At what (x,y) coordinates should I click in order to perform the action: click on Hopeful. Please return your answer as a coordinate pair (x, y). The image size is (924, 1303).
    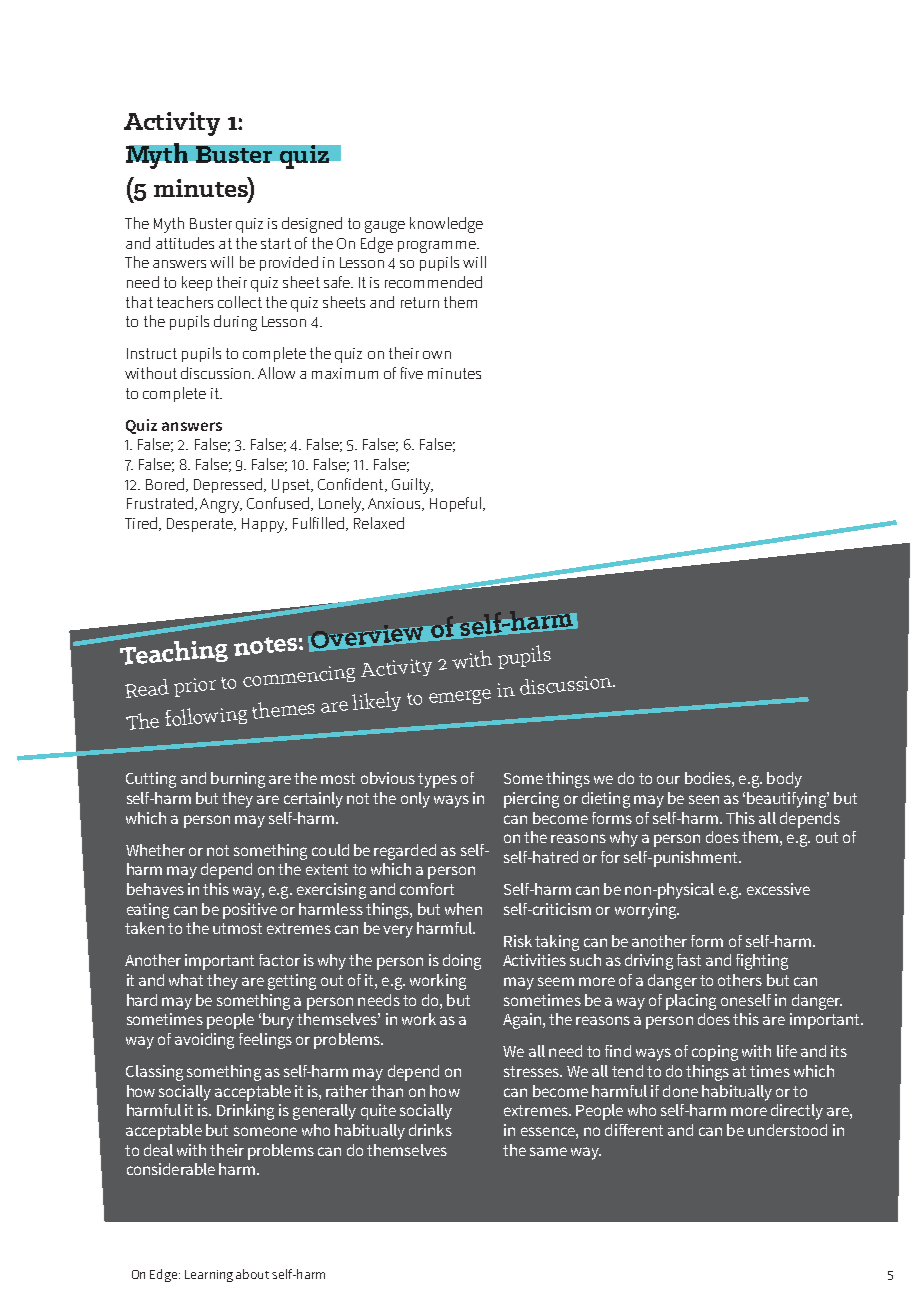
    Looking at the image, I should click on (457, 504).
